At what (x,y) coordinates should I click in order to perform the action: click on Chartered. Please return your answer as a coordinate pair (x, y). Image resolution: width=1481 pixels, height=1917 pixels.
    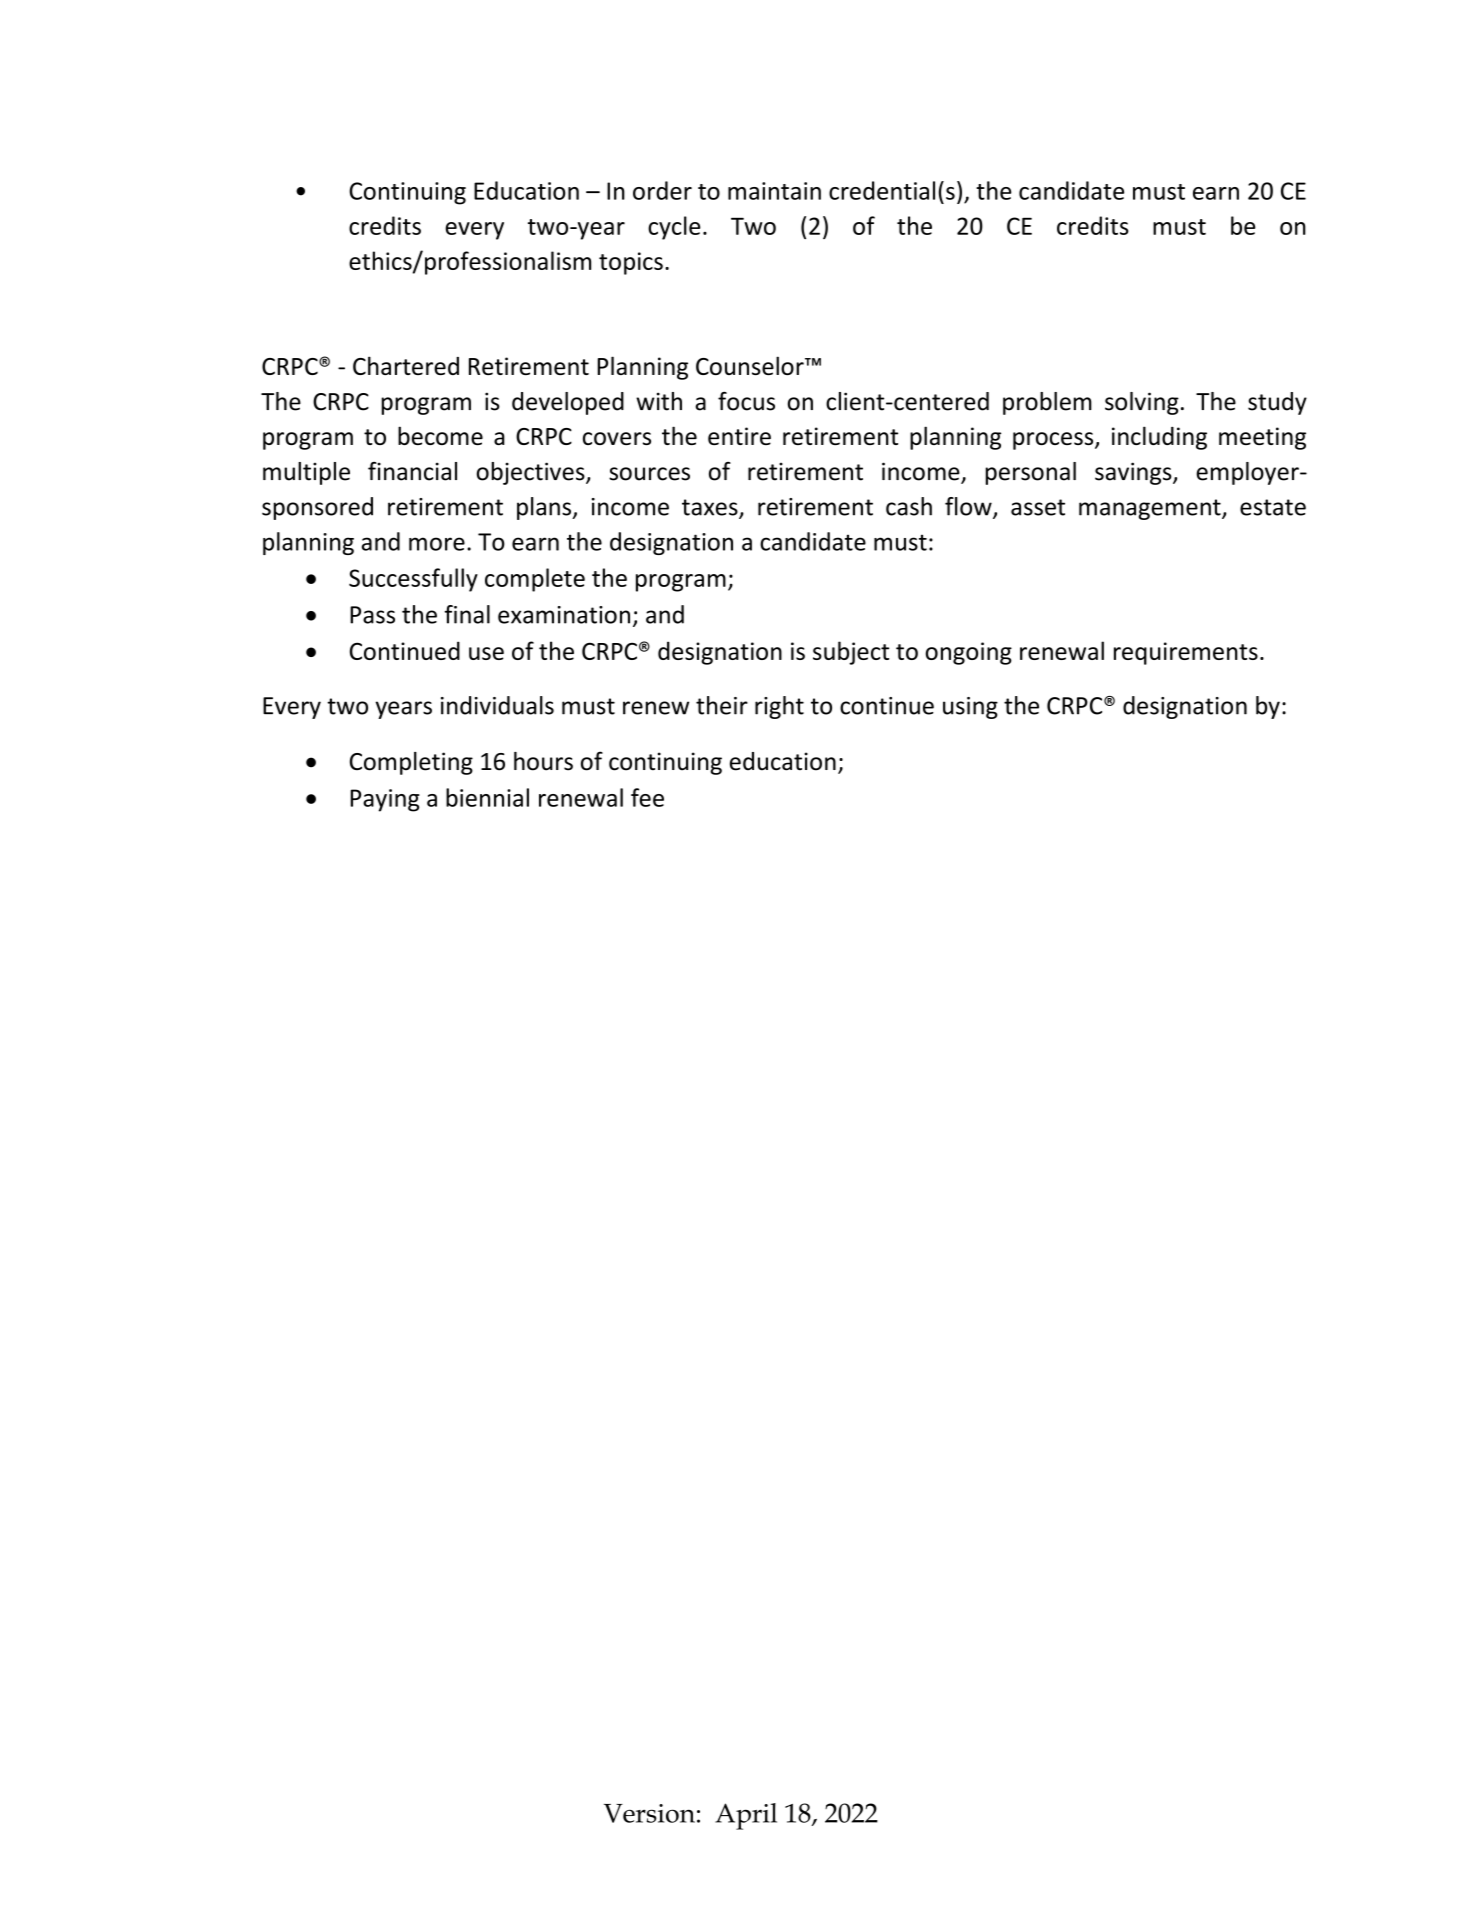
    Looking at the image, I should click on (406, 365).
